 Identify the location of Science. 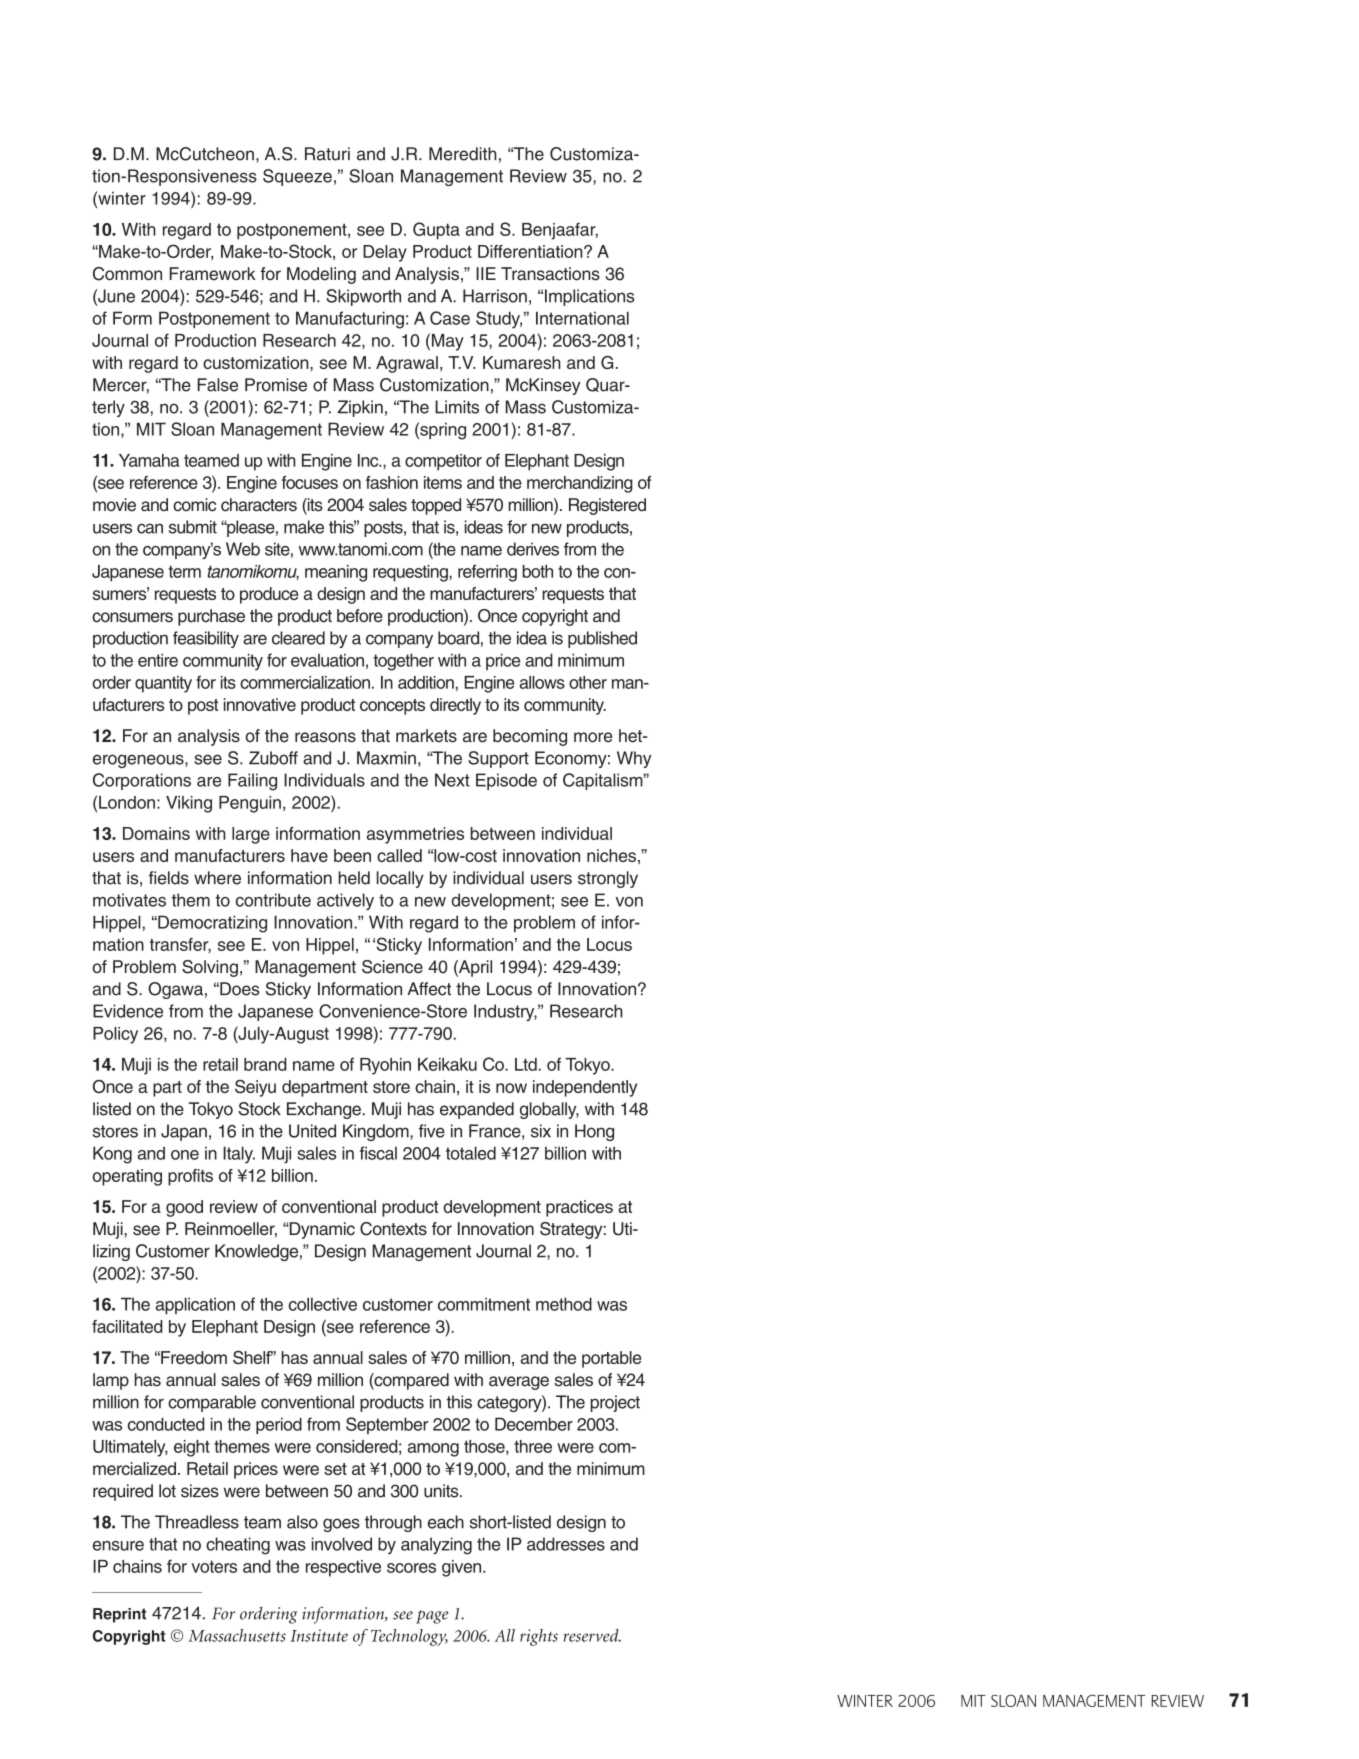
(392, 967).
